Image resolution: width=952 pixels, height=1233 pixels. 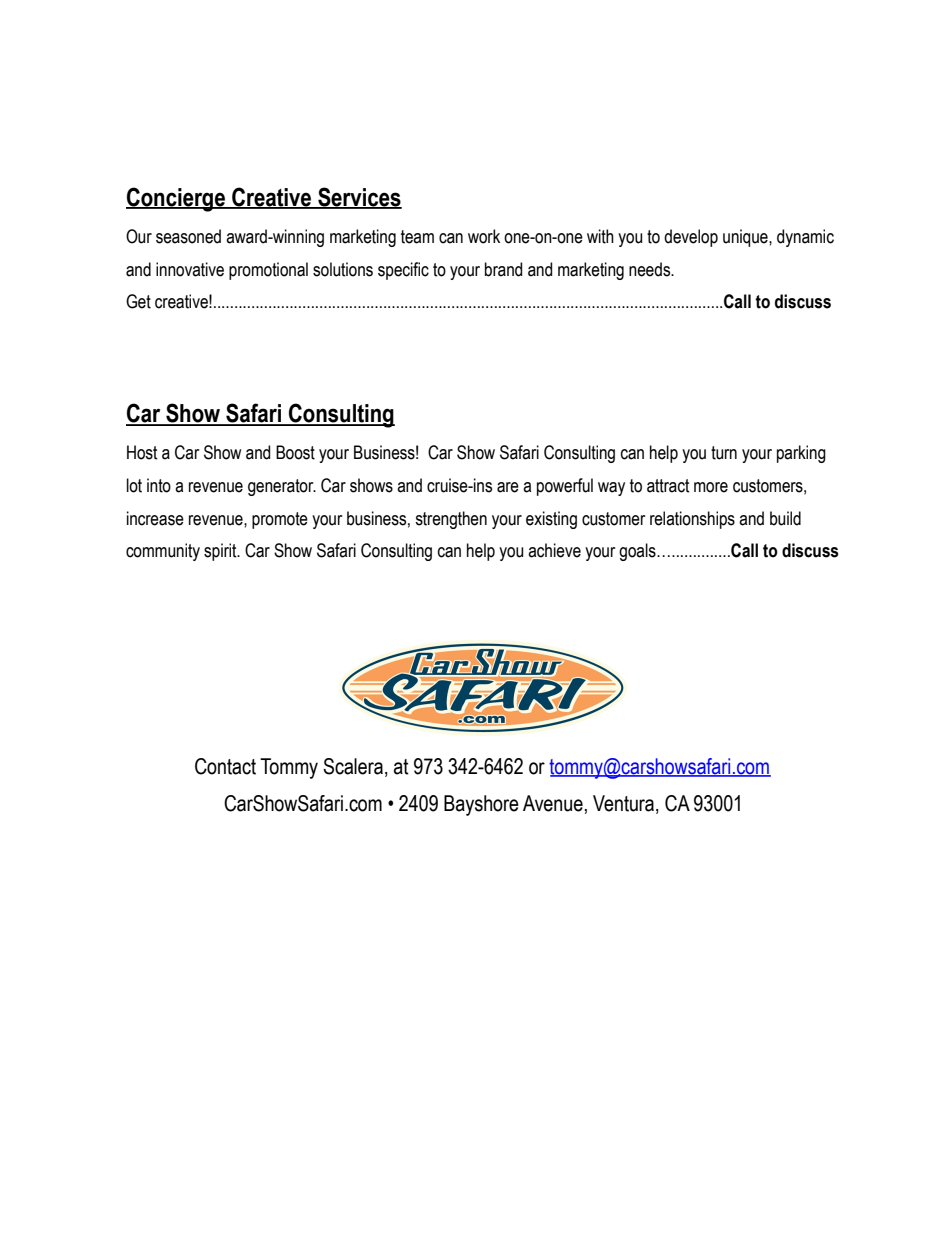 What do you see at coordinates (484, 236) in the image?
I see `work` at bounding box center [484, 236].
